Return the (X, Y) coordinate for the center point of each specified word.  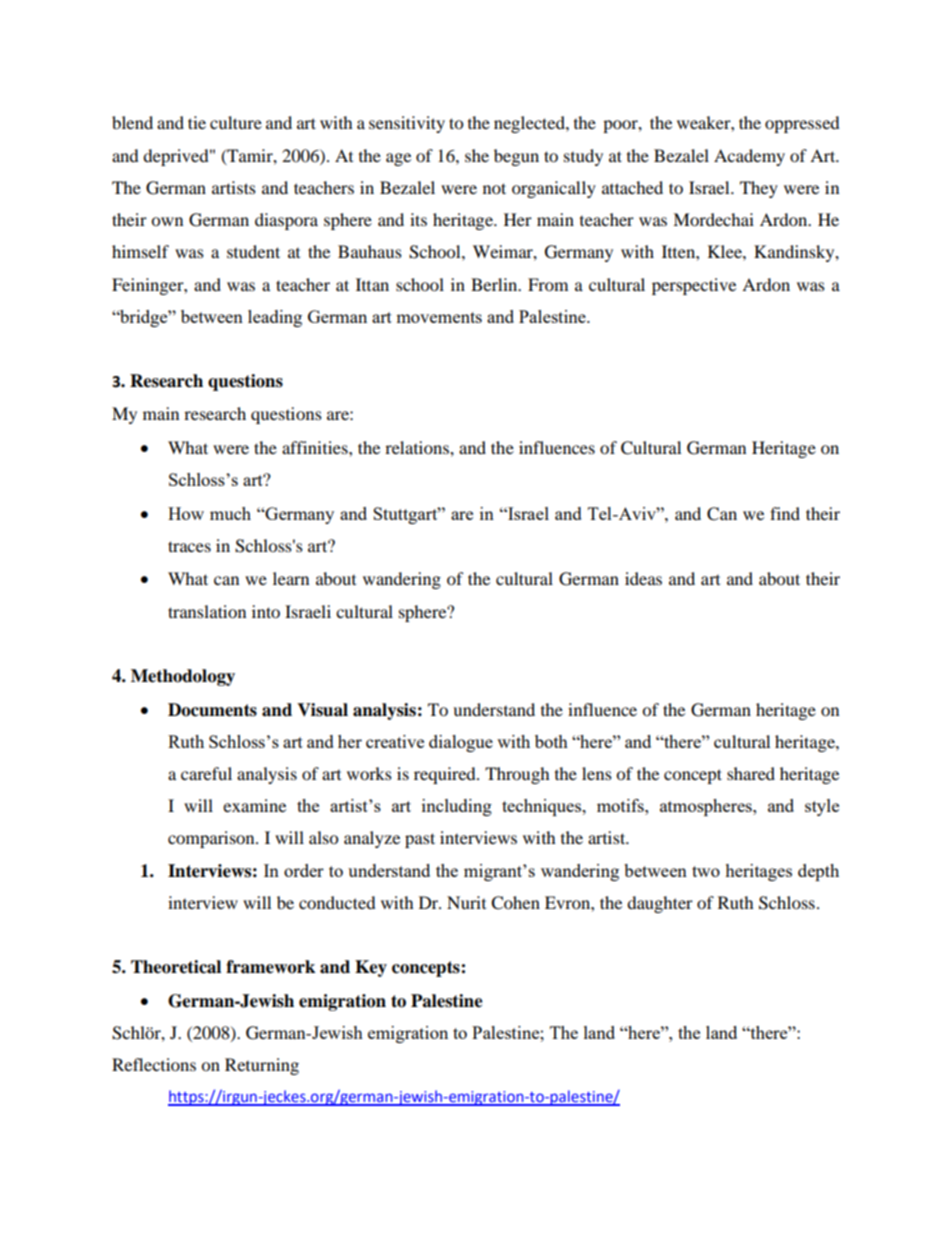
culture (236, 122)
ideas (643, 578)
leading (275, 318)
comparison (212, 839)
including (457, 807)
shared (751, 773)
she (477, 155)
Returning (262, 1066)
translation (207, 611)
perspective (694, 286)
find (785, 513)
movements (439, 317)
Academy (749, 157)
